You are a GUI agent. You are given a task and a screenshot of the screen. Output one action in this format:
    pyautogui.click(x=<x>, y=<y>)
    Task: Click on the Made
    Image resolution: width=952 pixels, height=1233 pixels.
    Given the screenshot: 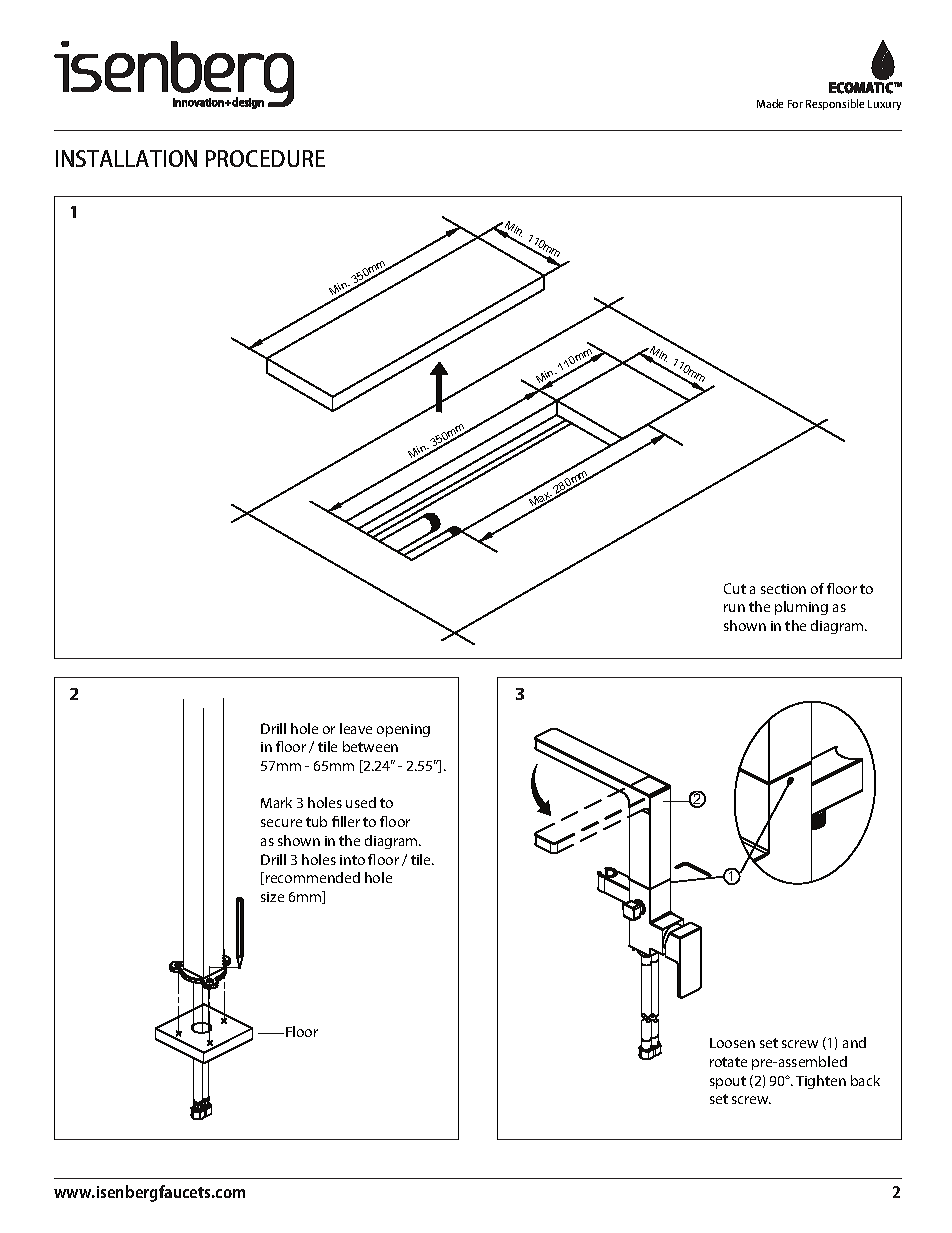 What is the action you would take?
    pyautogui.click(x=770, y=103)
